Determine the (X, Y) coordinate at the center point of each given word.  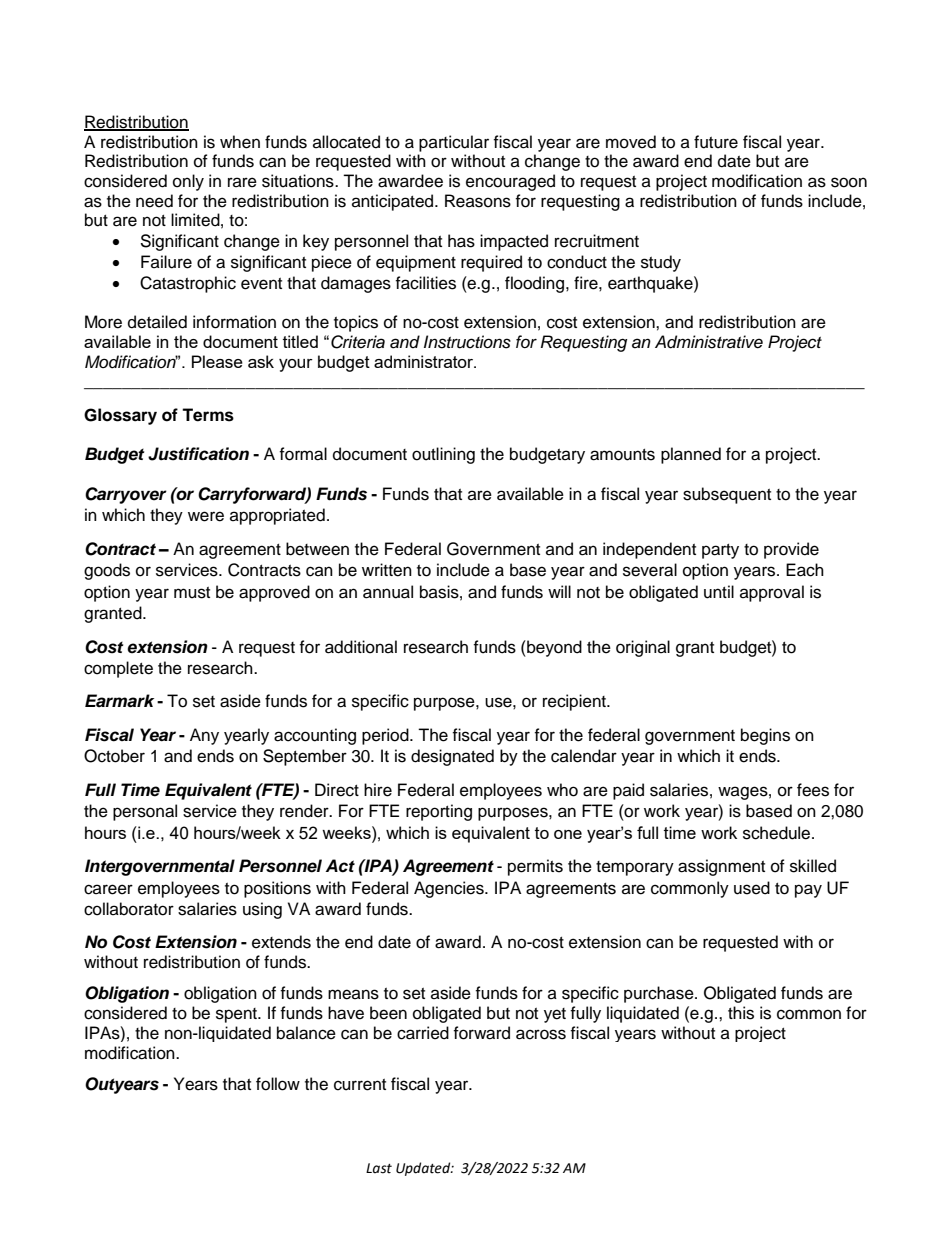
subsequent (727, 495)
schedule (778, 833)
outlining (443, 455)
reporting (439, 812)
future (716, 142)
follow (278, 1084)
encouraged (510, 182)
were (206, 516)
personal (145, 812)
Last (379, 1168)
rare (242, 182)
